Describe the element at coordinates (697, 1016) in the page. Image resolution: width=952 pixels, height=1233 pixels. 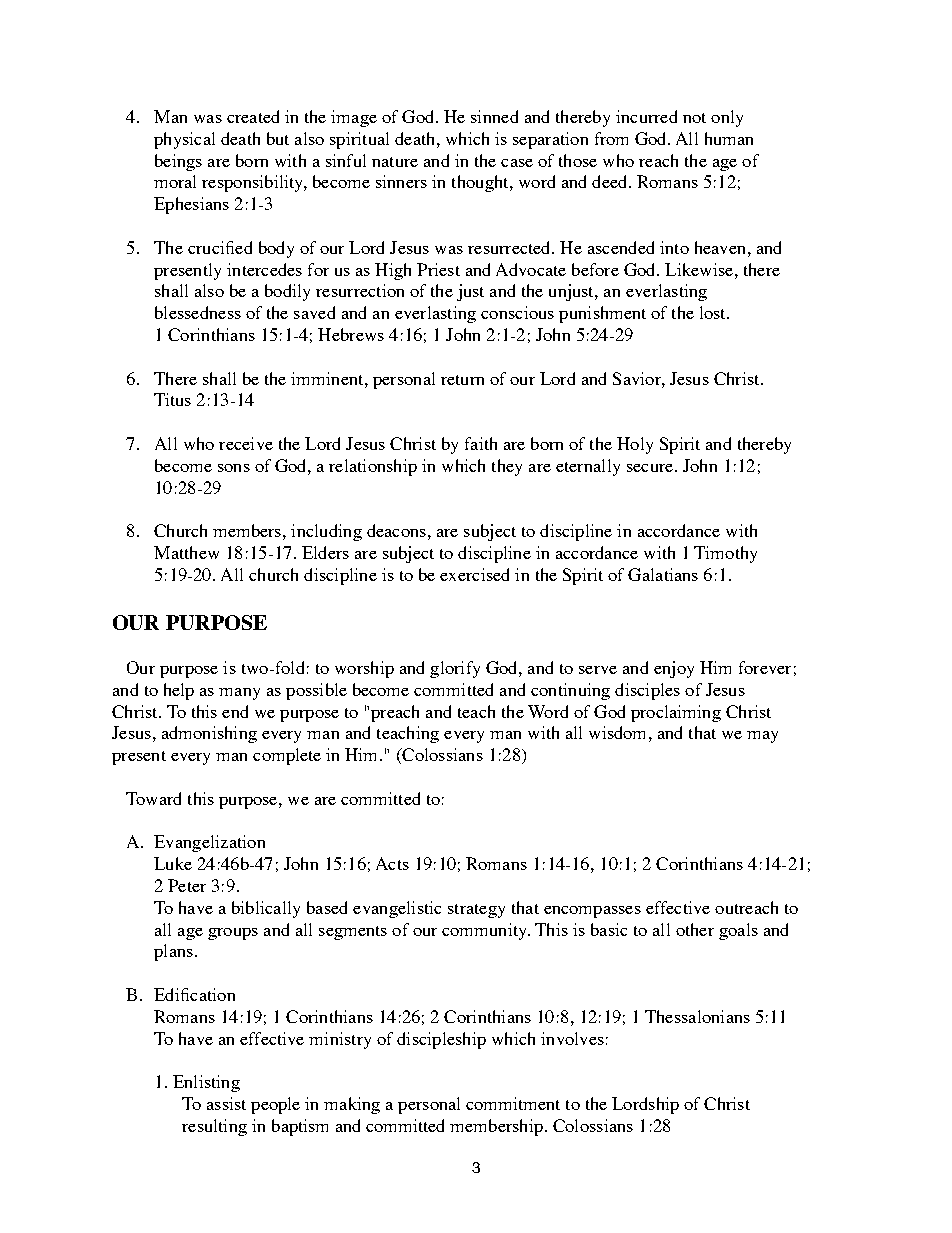
I see `Thessalonians` at that location.
